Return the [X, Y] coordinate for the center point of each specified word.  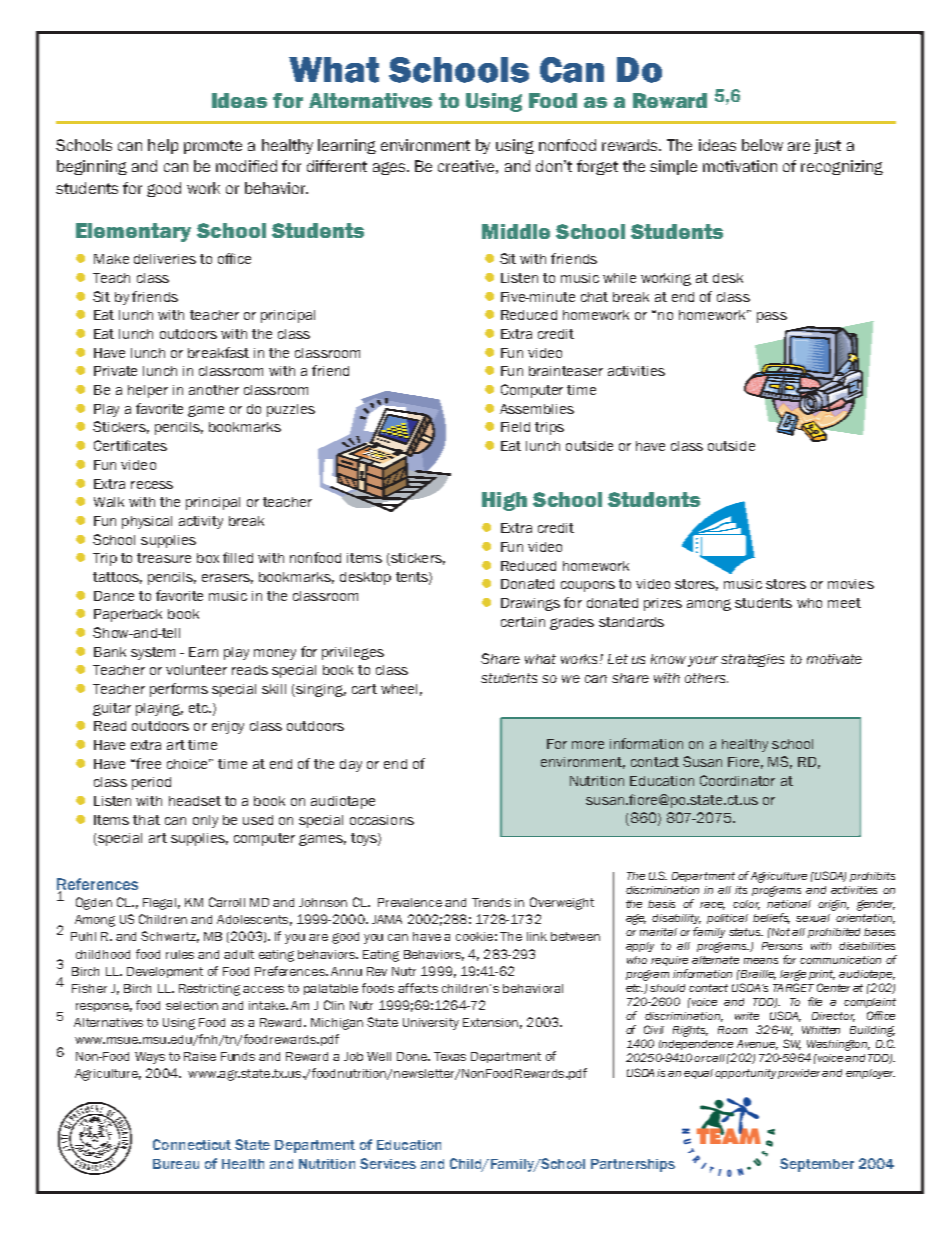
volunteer [196, 670]
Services [388, 1163]
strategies [752, 660]
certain [523, 622]
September [817, 1165]
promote [213, 147]
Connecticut [192, 1144]
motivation [740, 166]
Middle [516, 231]
